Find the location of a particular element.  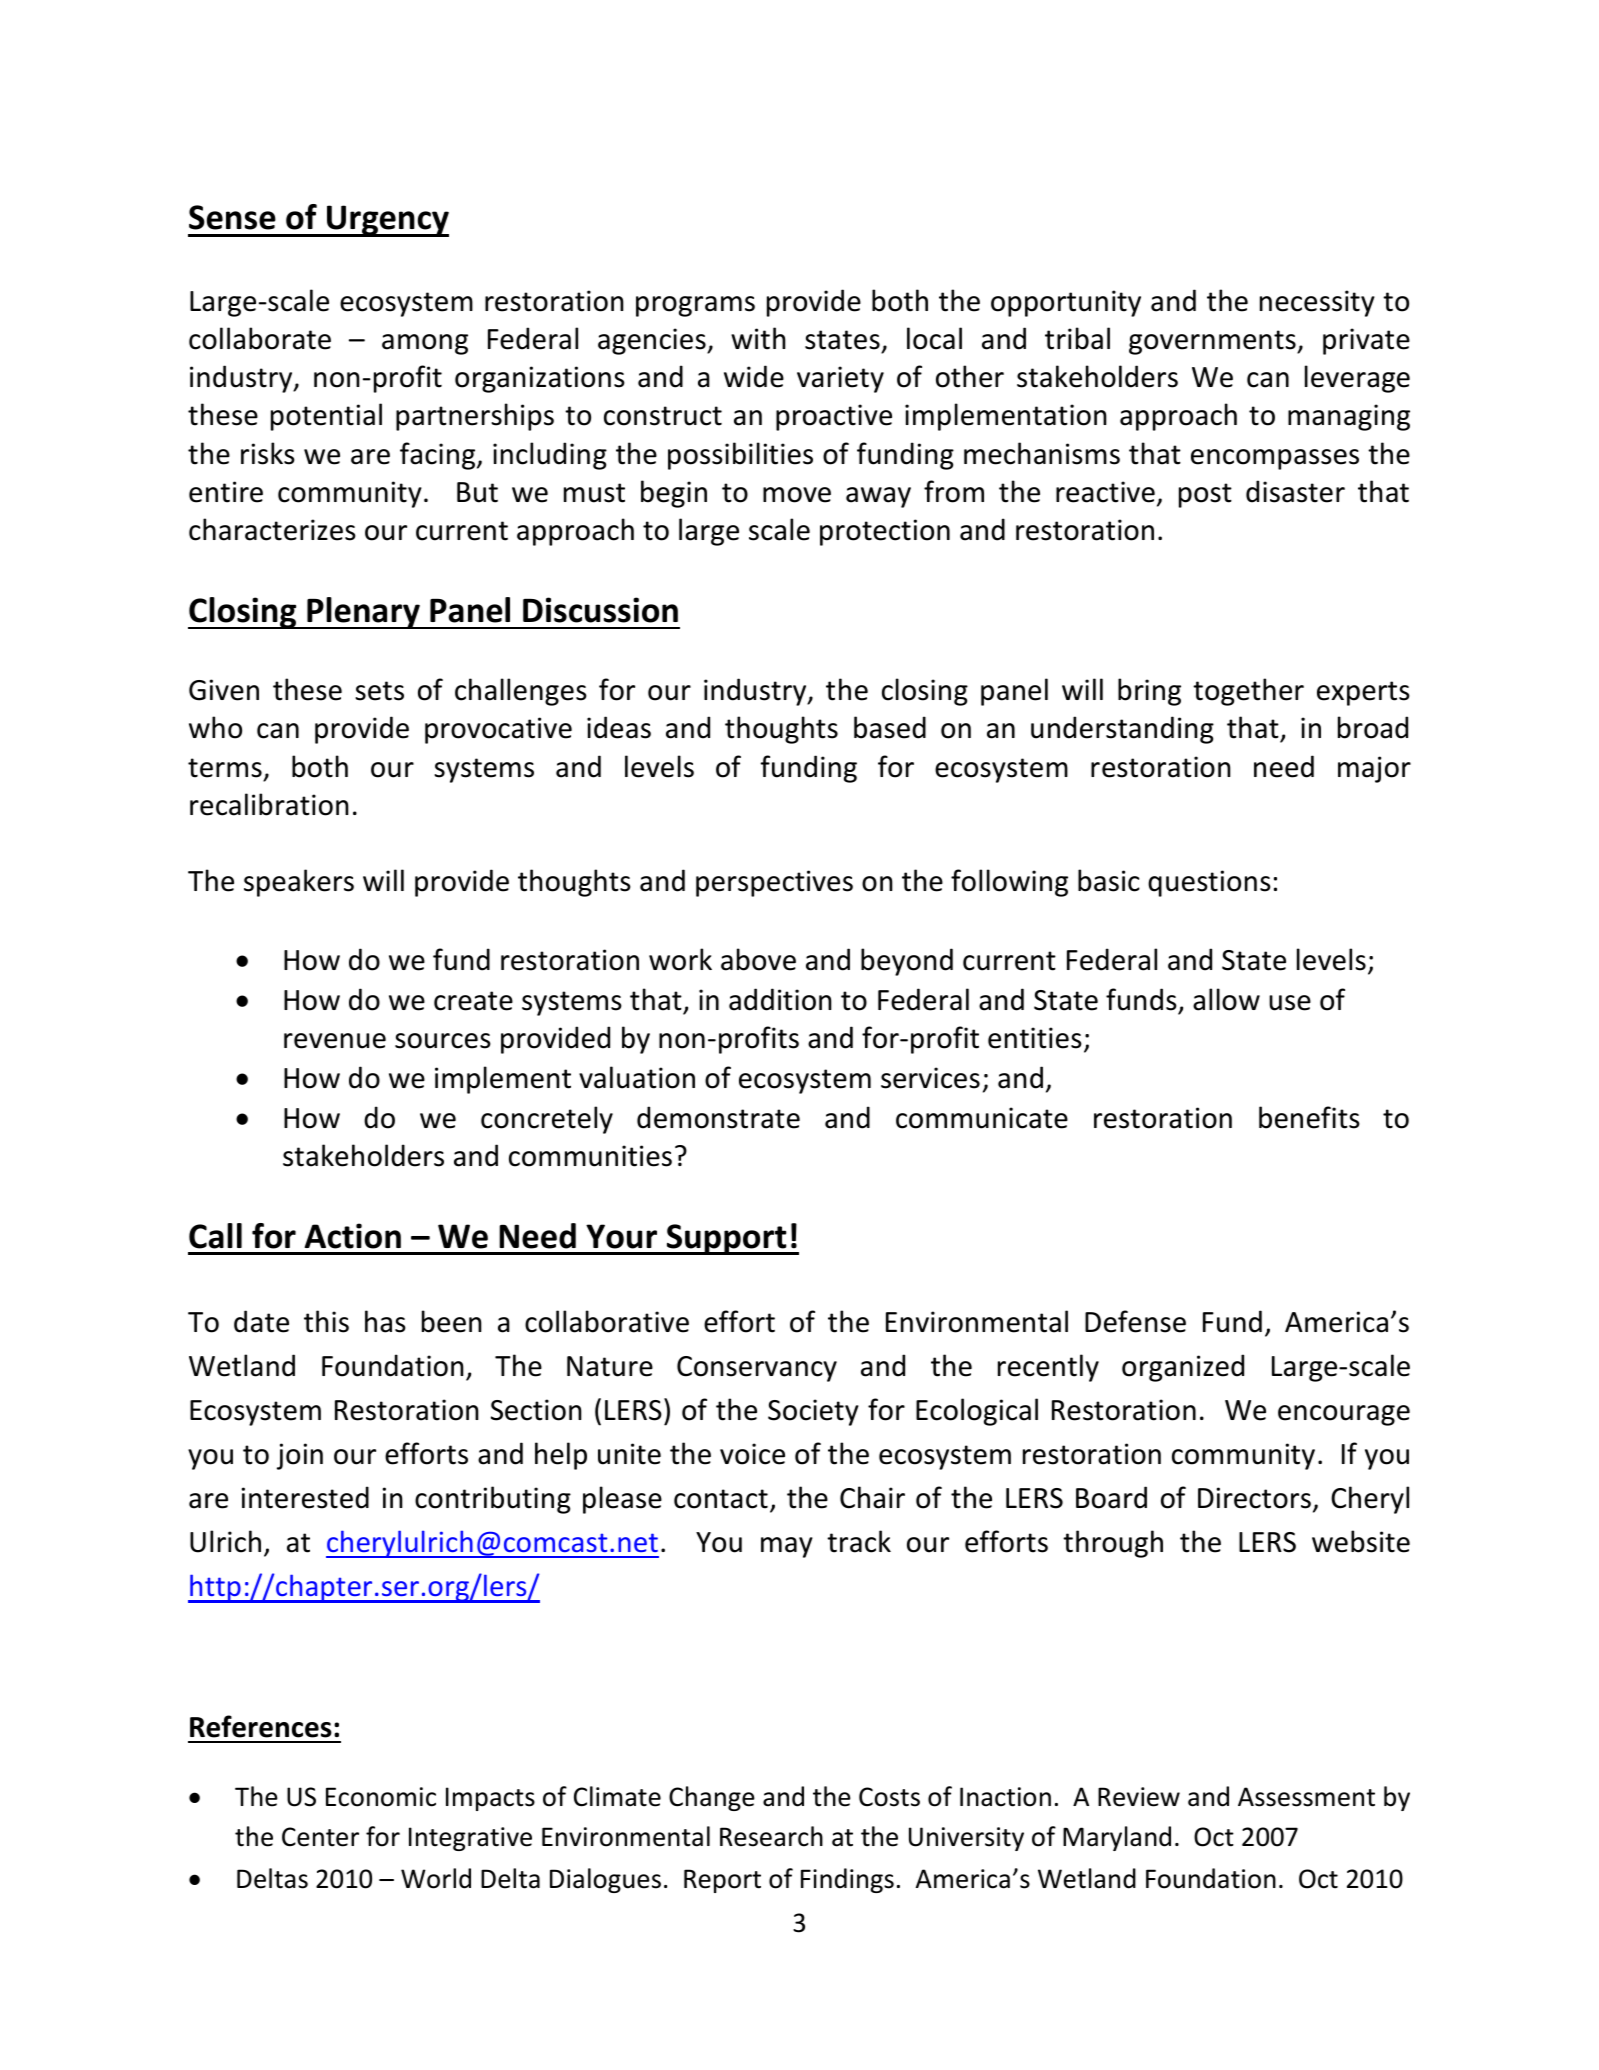

allow is located at coordinates (1226, 999).
